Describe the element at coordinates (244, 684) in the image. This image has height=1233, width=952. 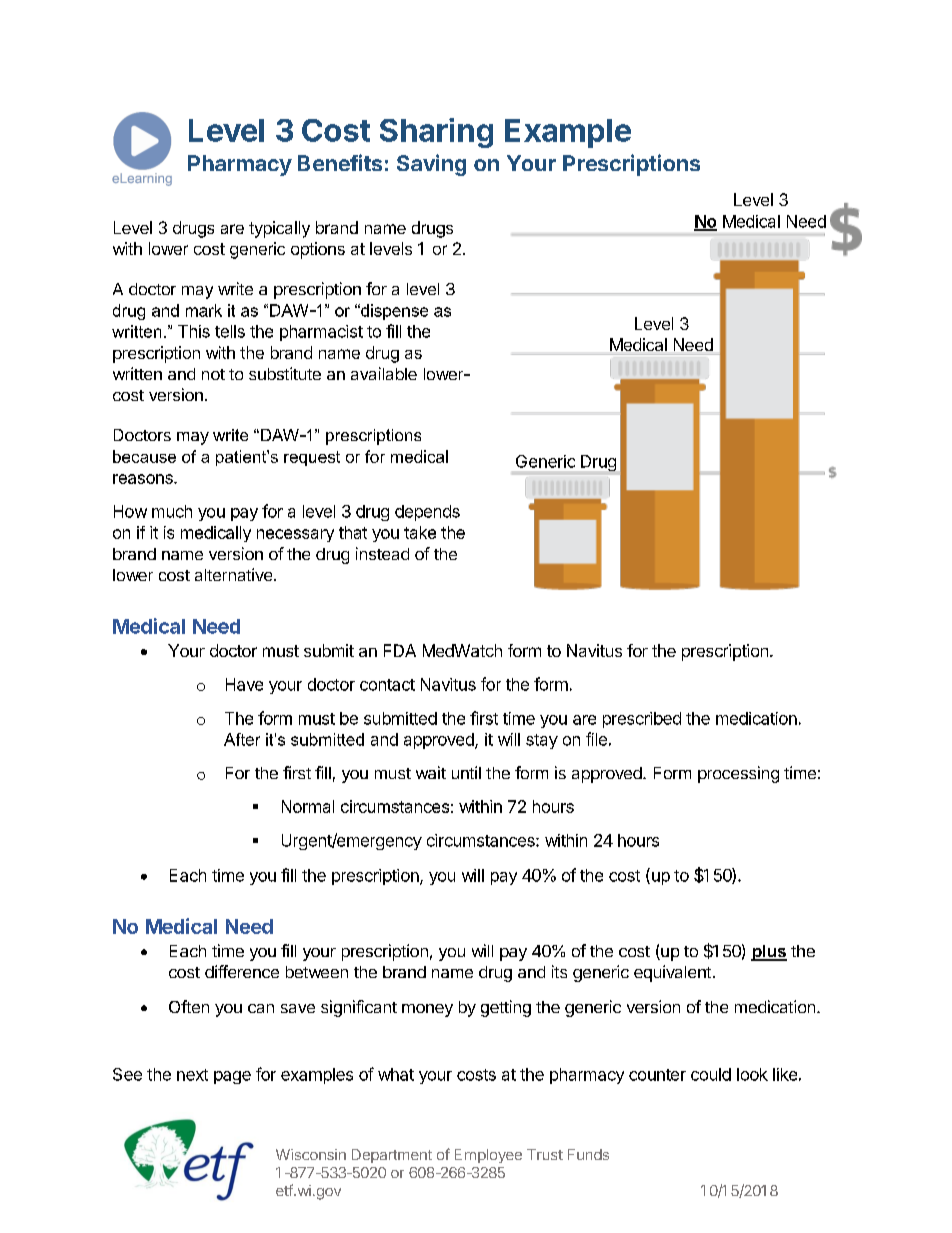
I see `Have` at that location.
